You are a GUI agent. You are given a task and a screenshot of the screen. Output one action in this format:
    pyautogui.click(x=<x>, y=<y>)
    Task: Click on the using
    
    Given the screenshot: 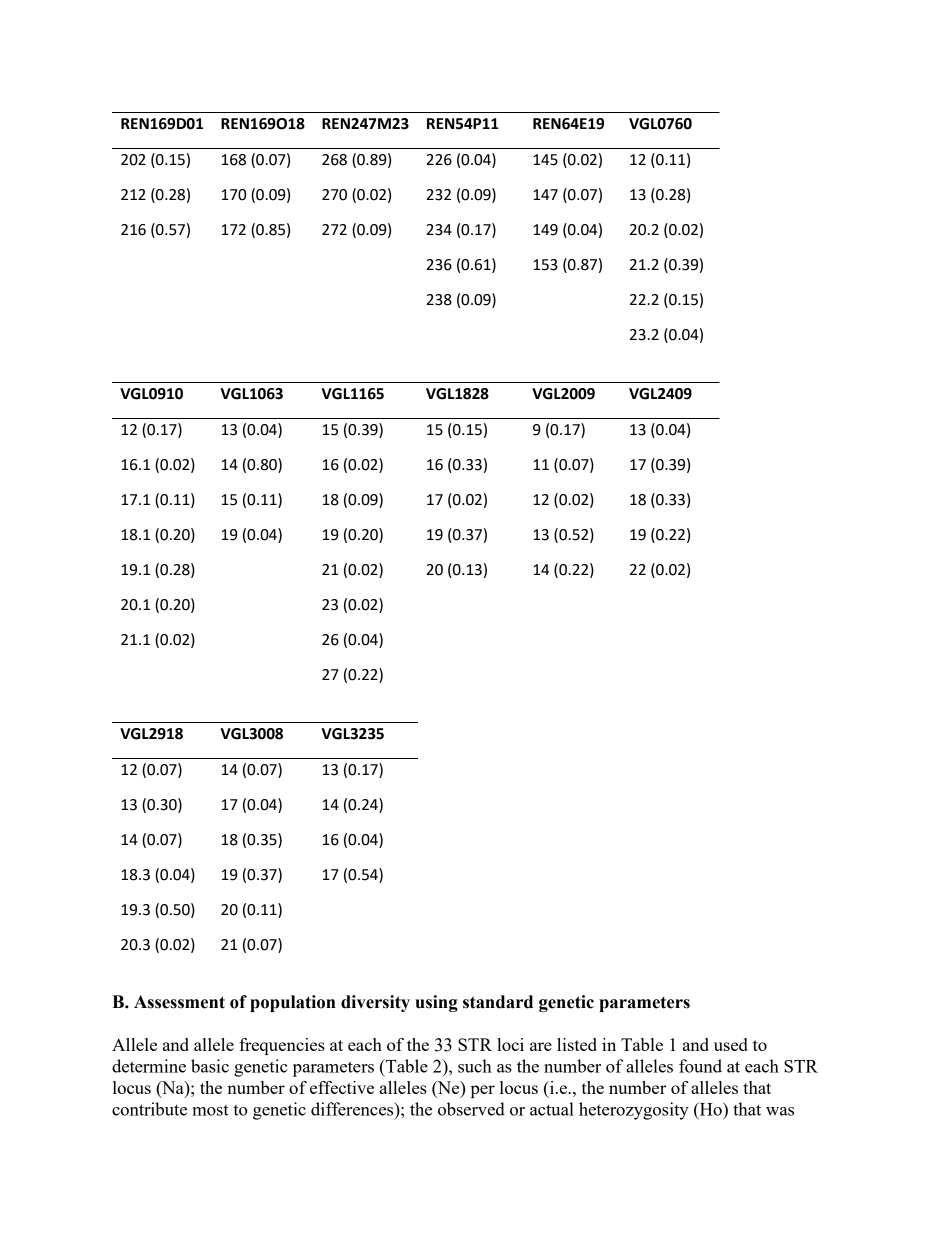 What is the action you would take?
    pyautogui.click(x=436, y=1003)
